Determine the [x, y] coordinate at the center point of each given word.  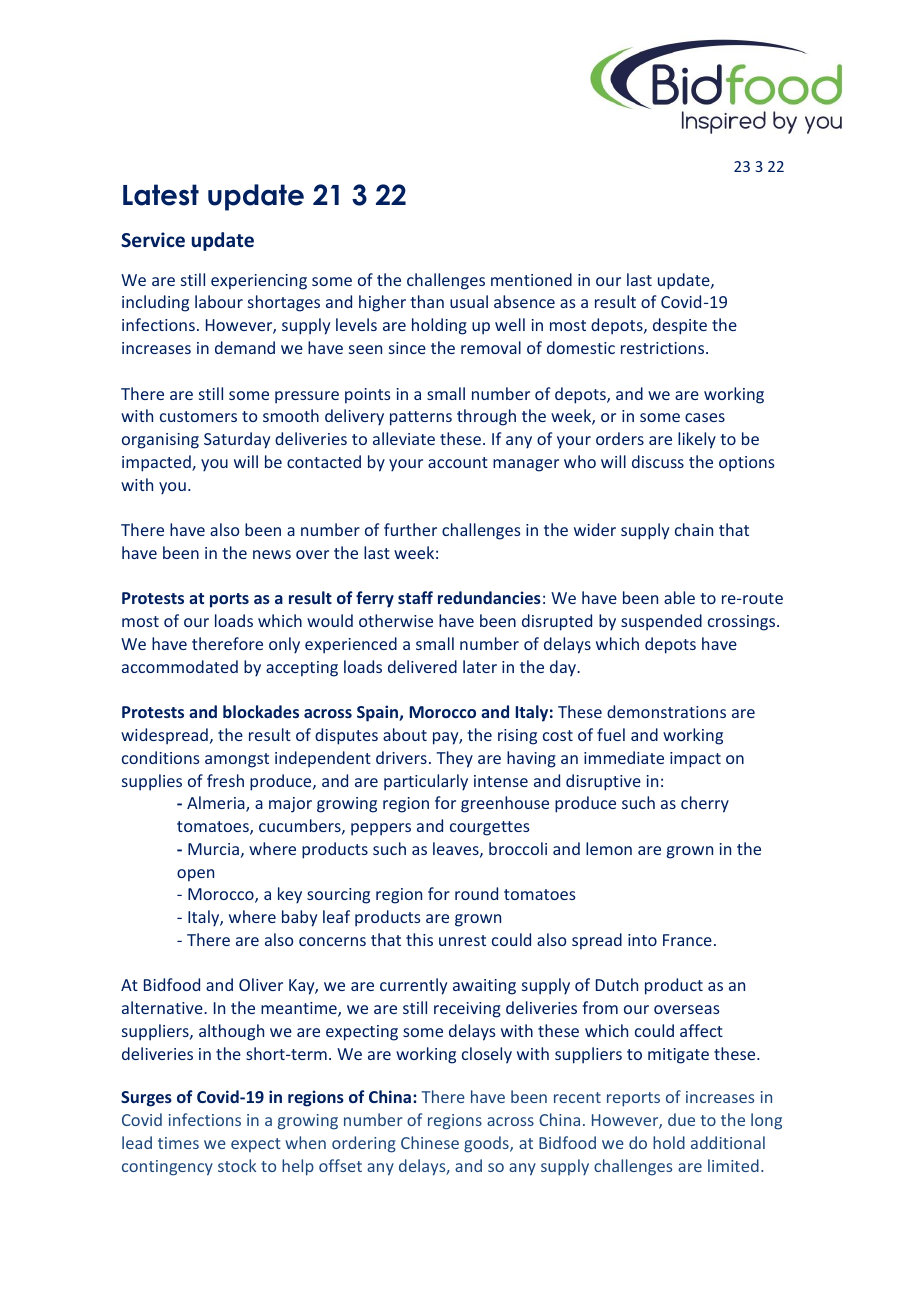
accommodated [180, 666]
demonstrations [666, 711]
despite [680, 326]
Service [153, 240]
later [480, 666]
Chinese [430, 1142]
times [178, 1143]
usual [469, 301]
